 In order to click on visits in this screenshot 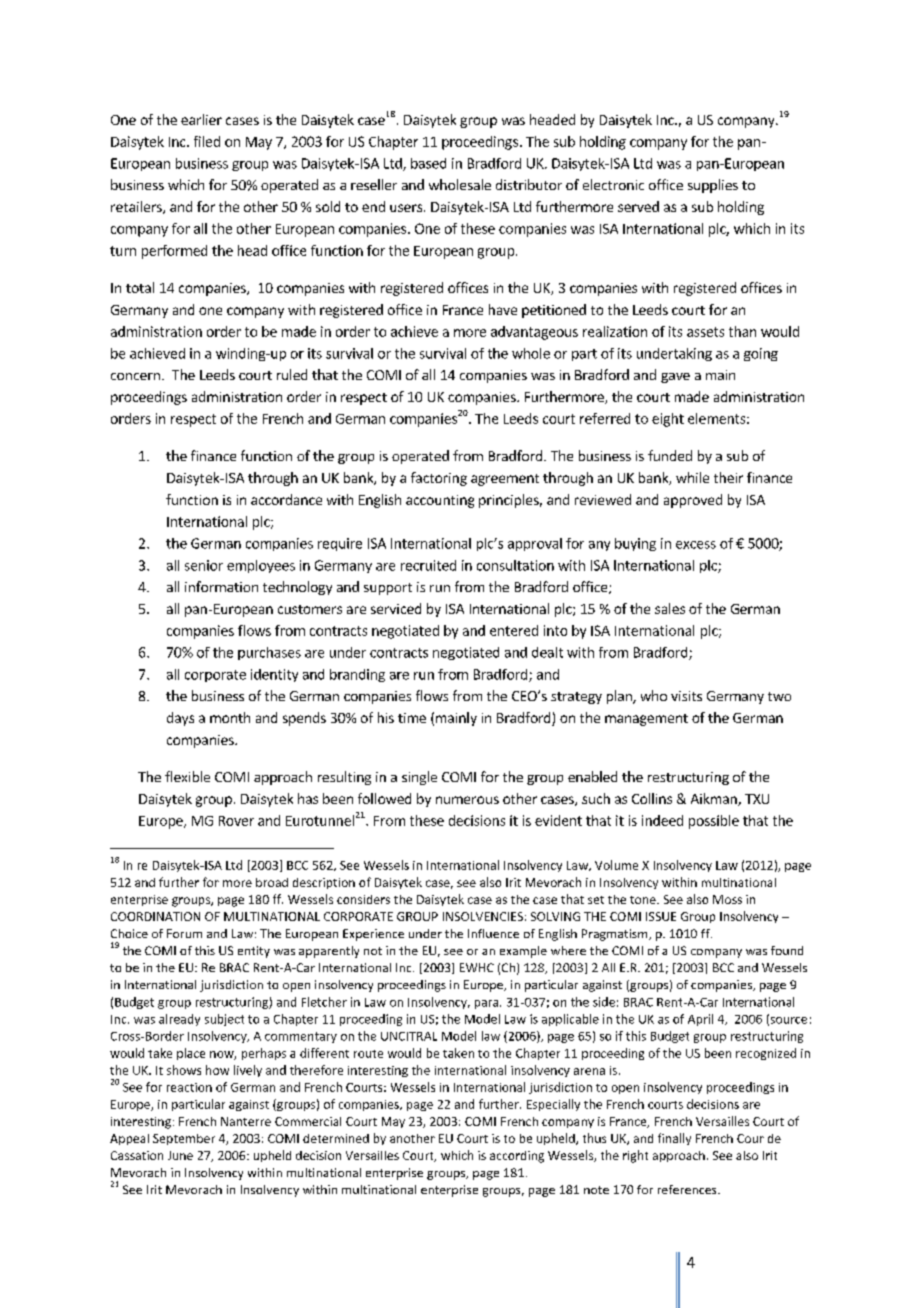, I will do `click(686, 696)`.
